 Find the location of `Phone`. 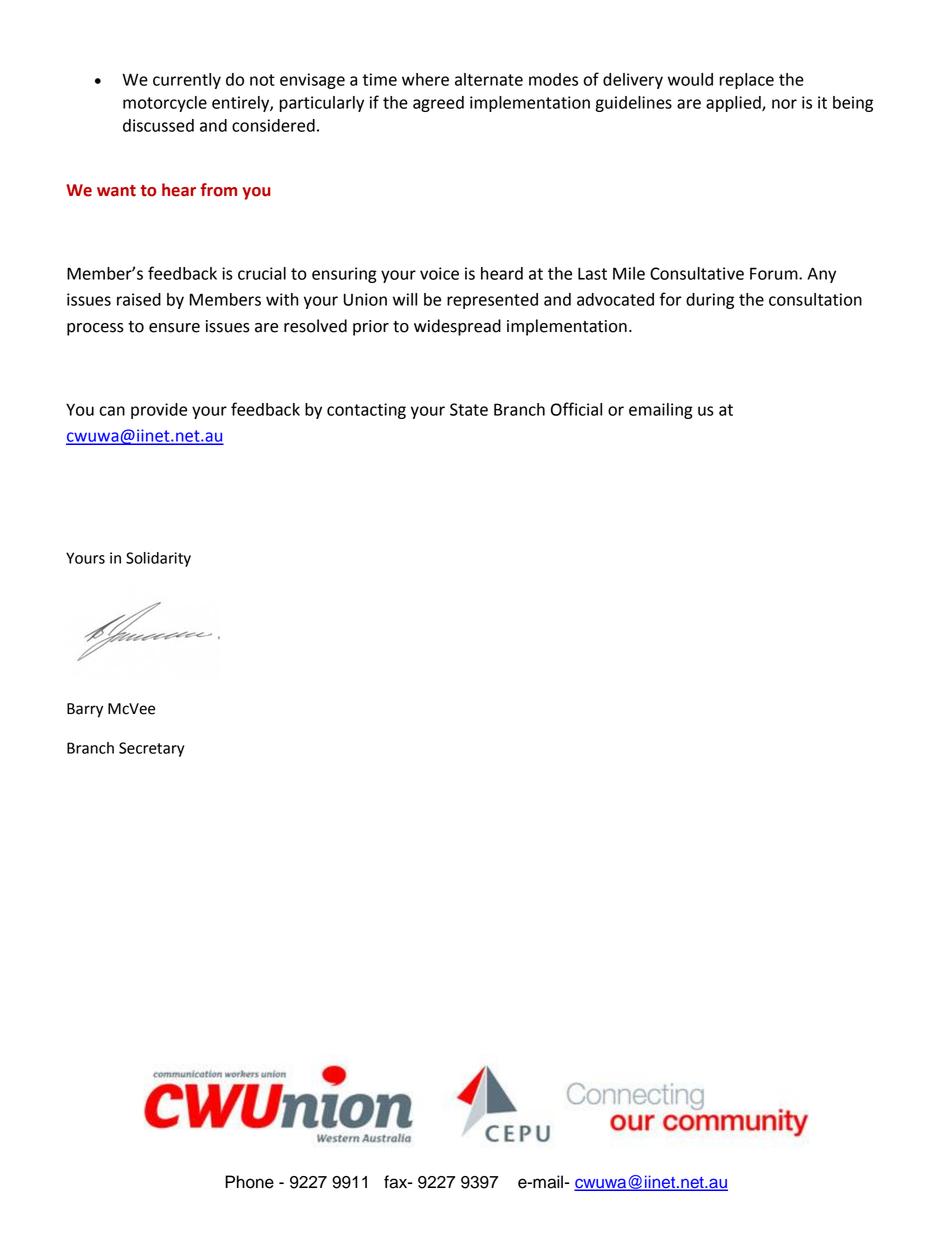

Phone is located at coordinates (249, 1182).
